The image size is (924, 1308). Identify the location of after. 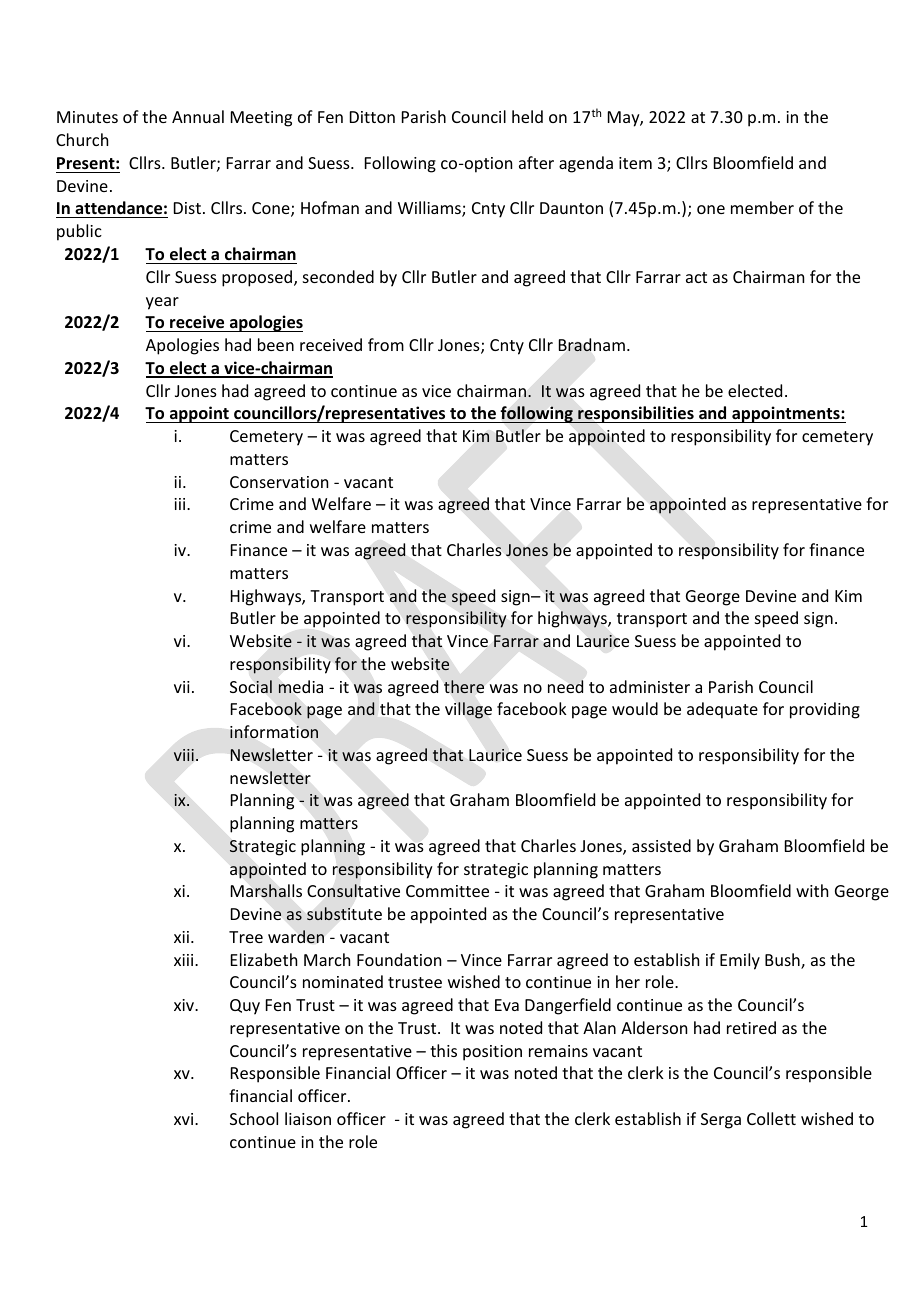
(536, 162).
